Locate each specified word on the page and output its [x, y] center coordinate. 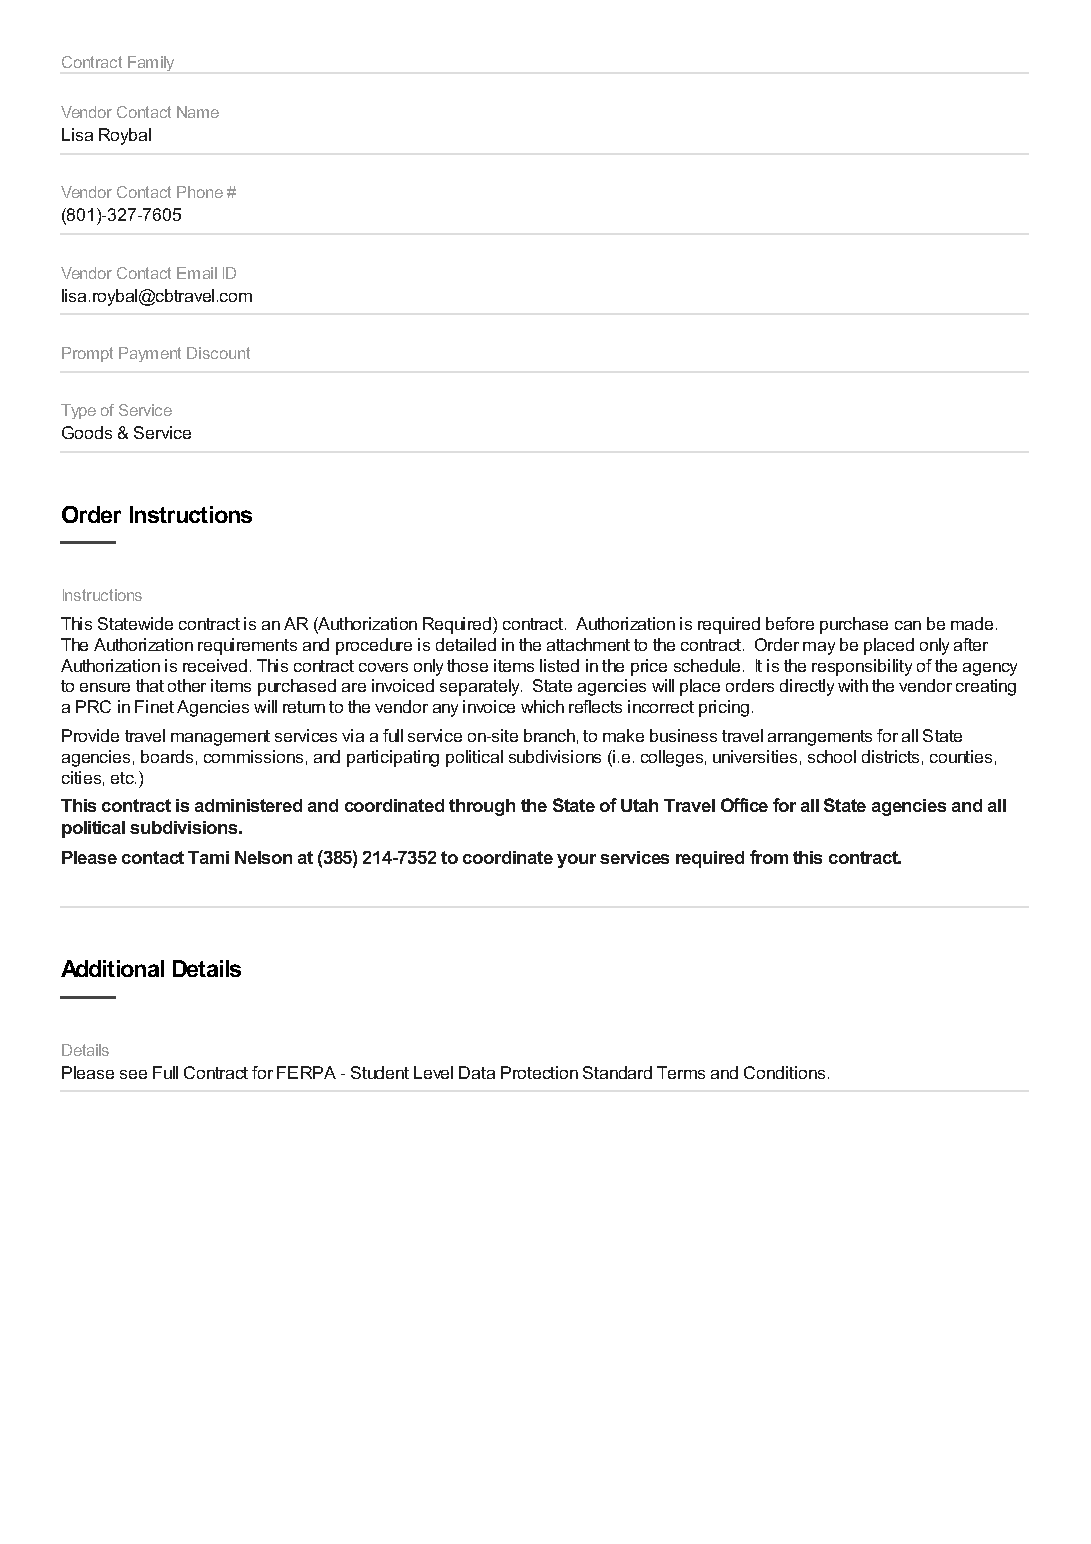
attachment [588, 644]
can [908, 625]
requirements [247, 646]
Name [198, 112]
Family [151, 63]
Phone [200, 192]
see [133, 1074]
